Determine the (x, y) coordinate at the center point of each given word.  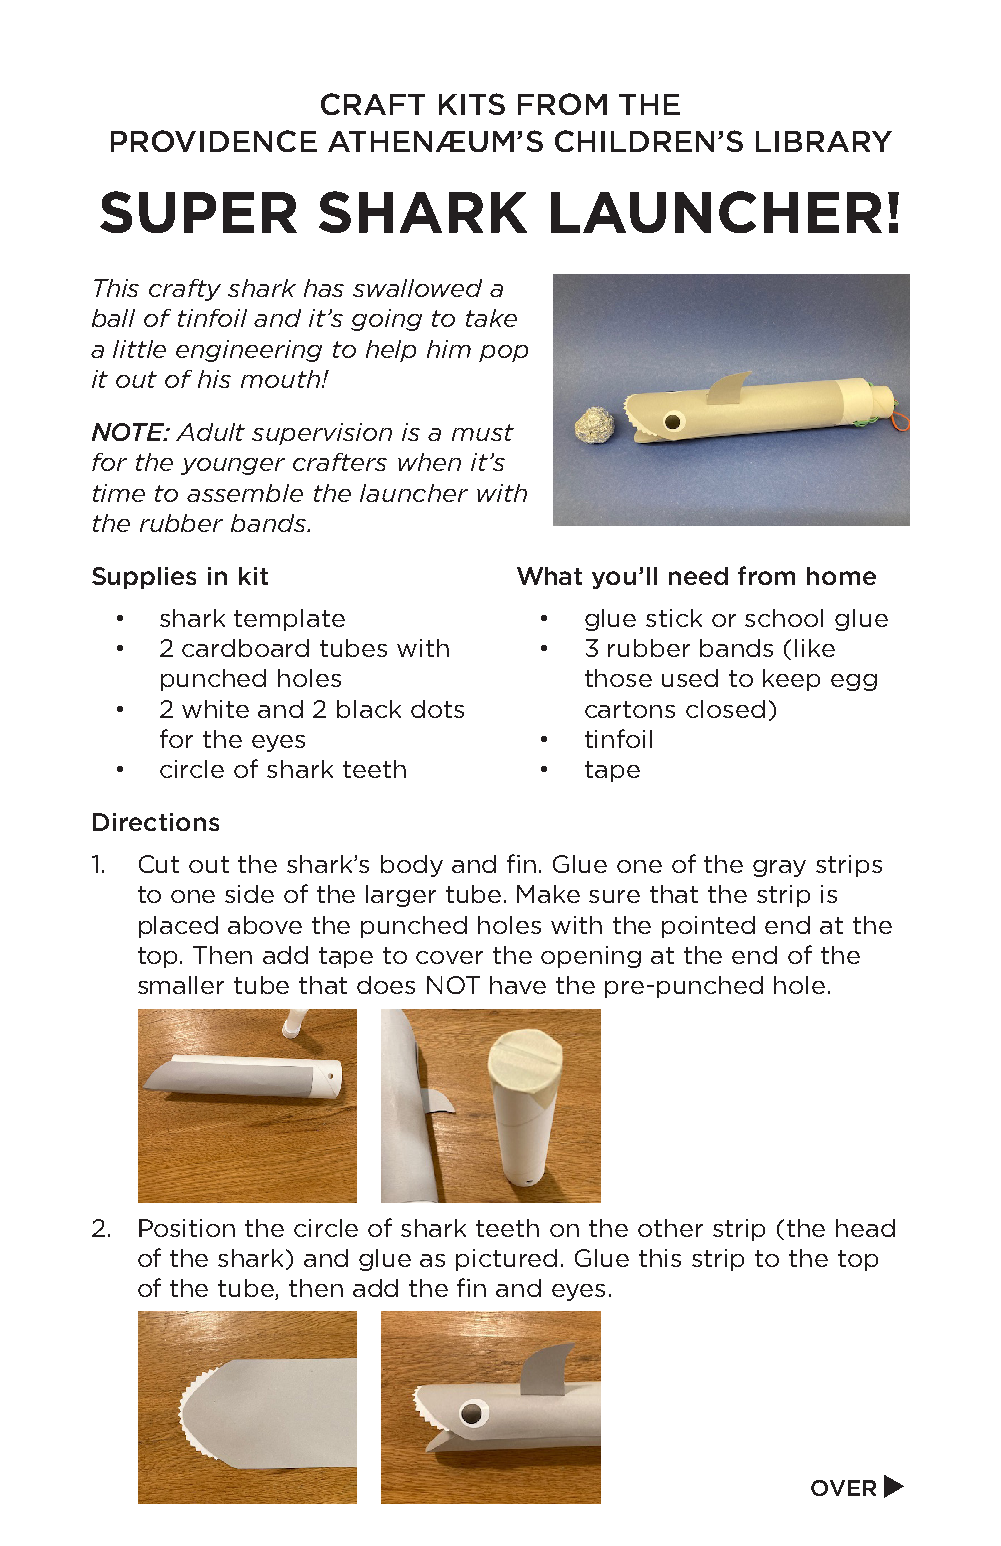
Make (548, 894)
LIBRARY (824, 141)
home (841, 576)
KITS (472, 104)
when (429, 462)
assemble (245, 493)
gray (779, 868)
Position (187, 1228)
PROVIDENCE (214, 141)
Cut (159, 864)
